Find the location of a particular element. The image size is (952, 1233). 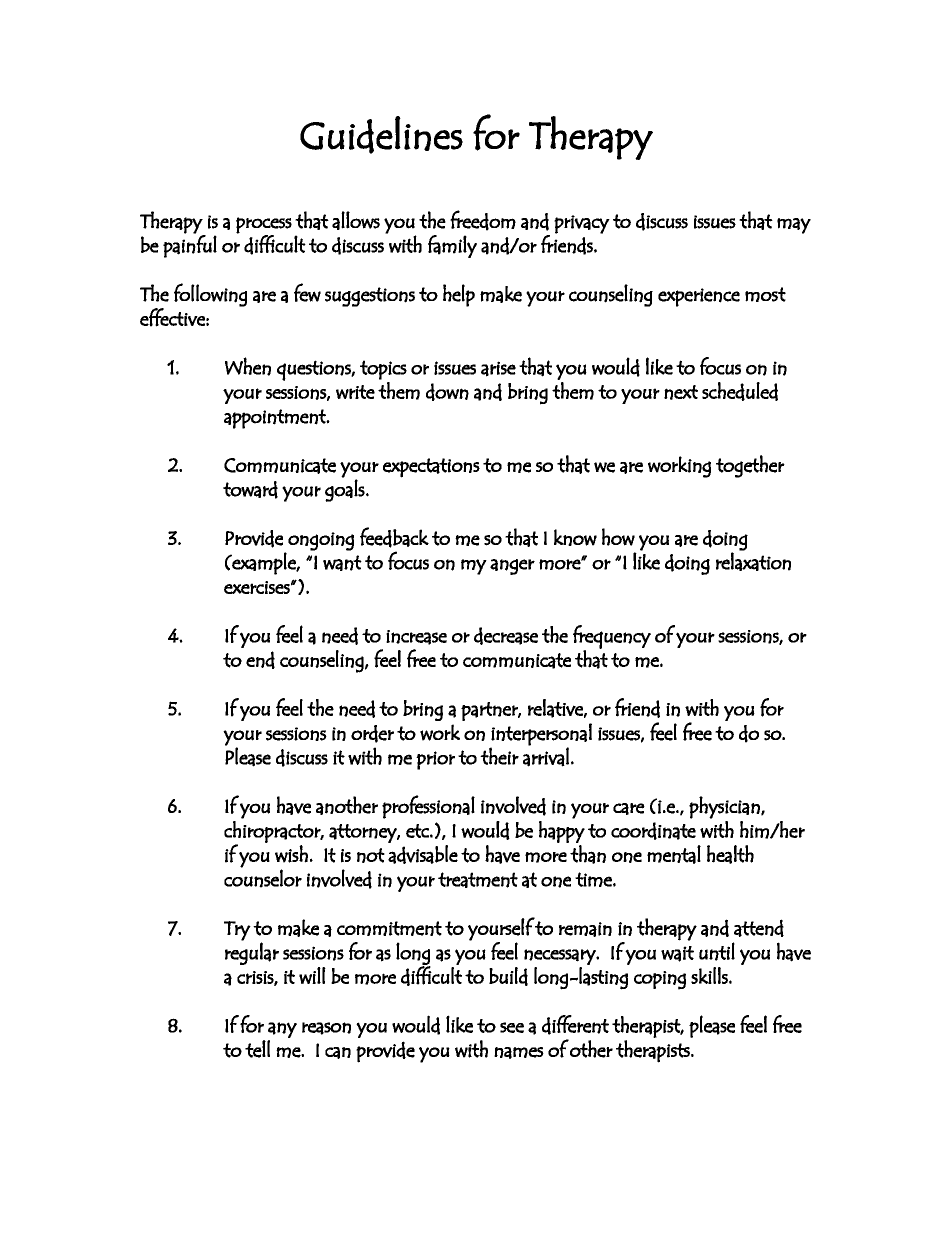

relaxation is located at coordinates (753, 560).
